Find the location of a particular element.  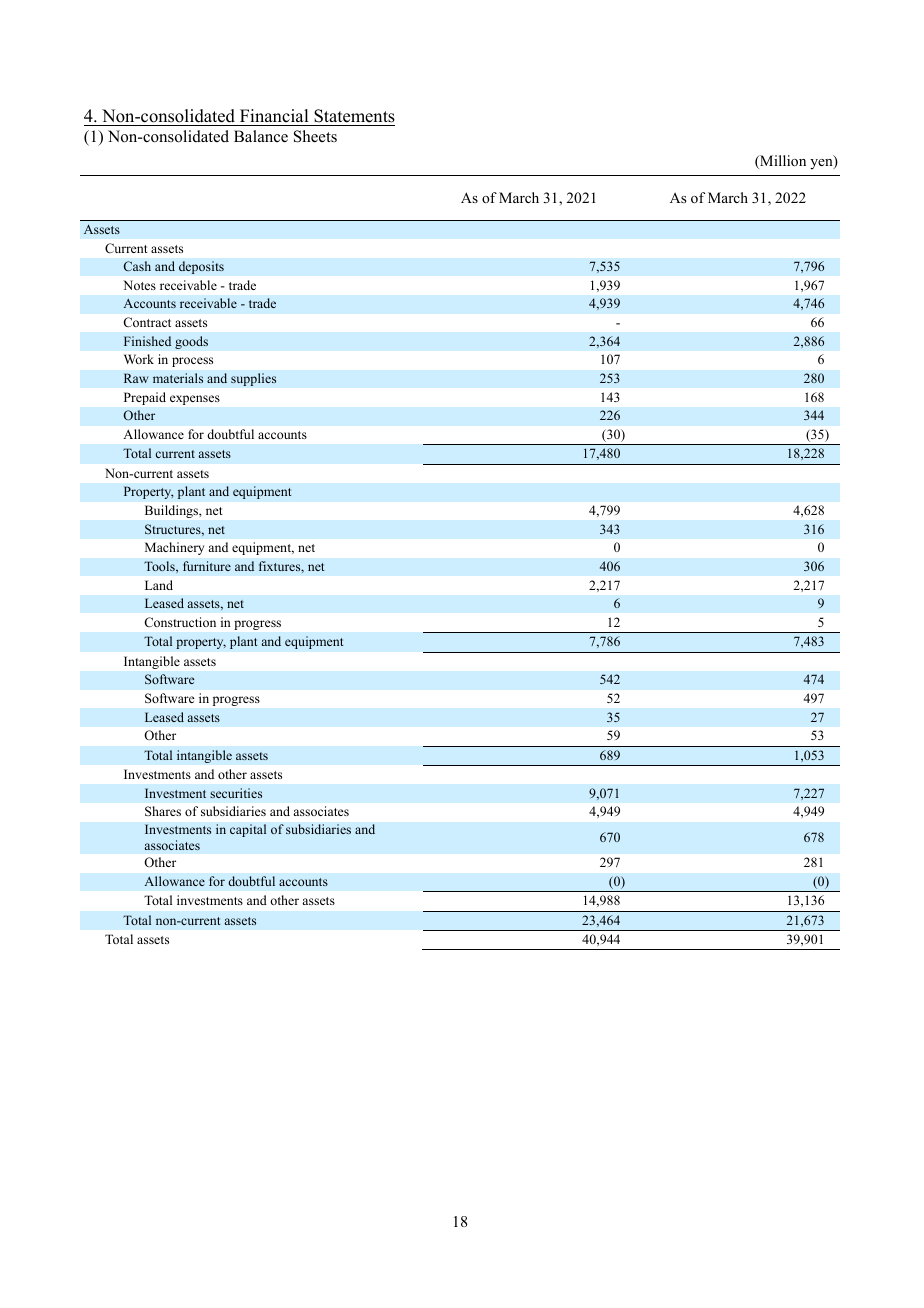

Balance is located at coordinates (261, 136).
